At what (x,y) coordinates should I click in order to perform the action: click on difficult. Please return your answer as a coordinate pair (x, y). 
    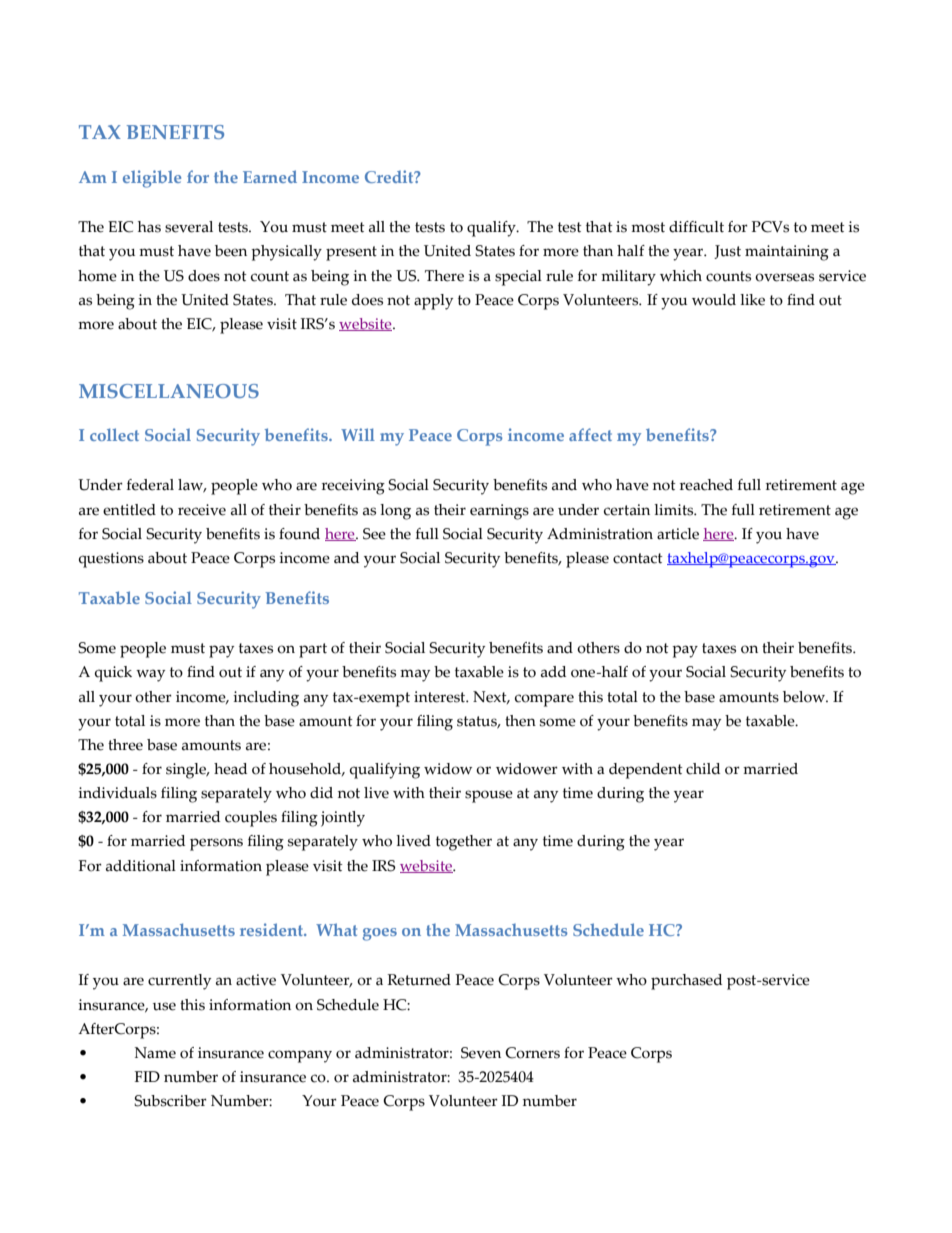
    Looking at the image, I should click on (696, 227).
